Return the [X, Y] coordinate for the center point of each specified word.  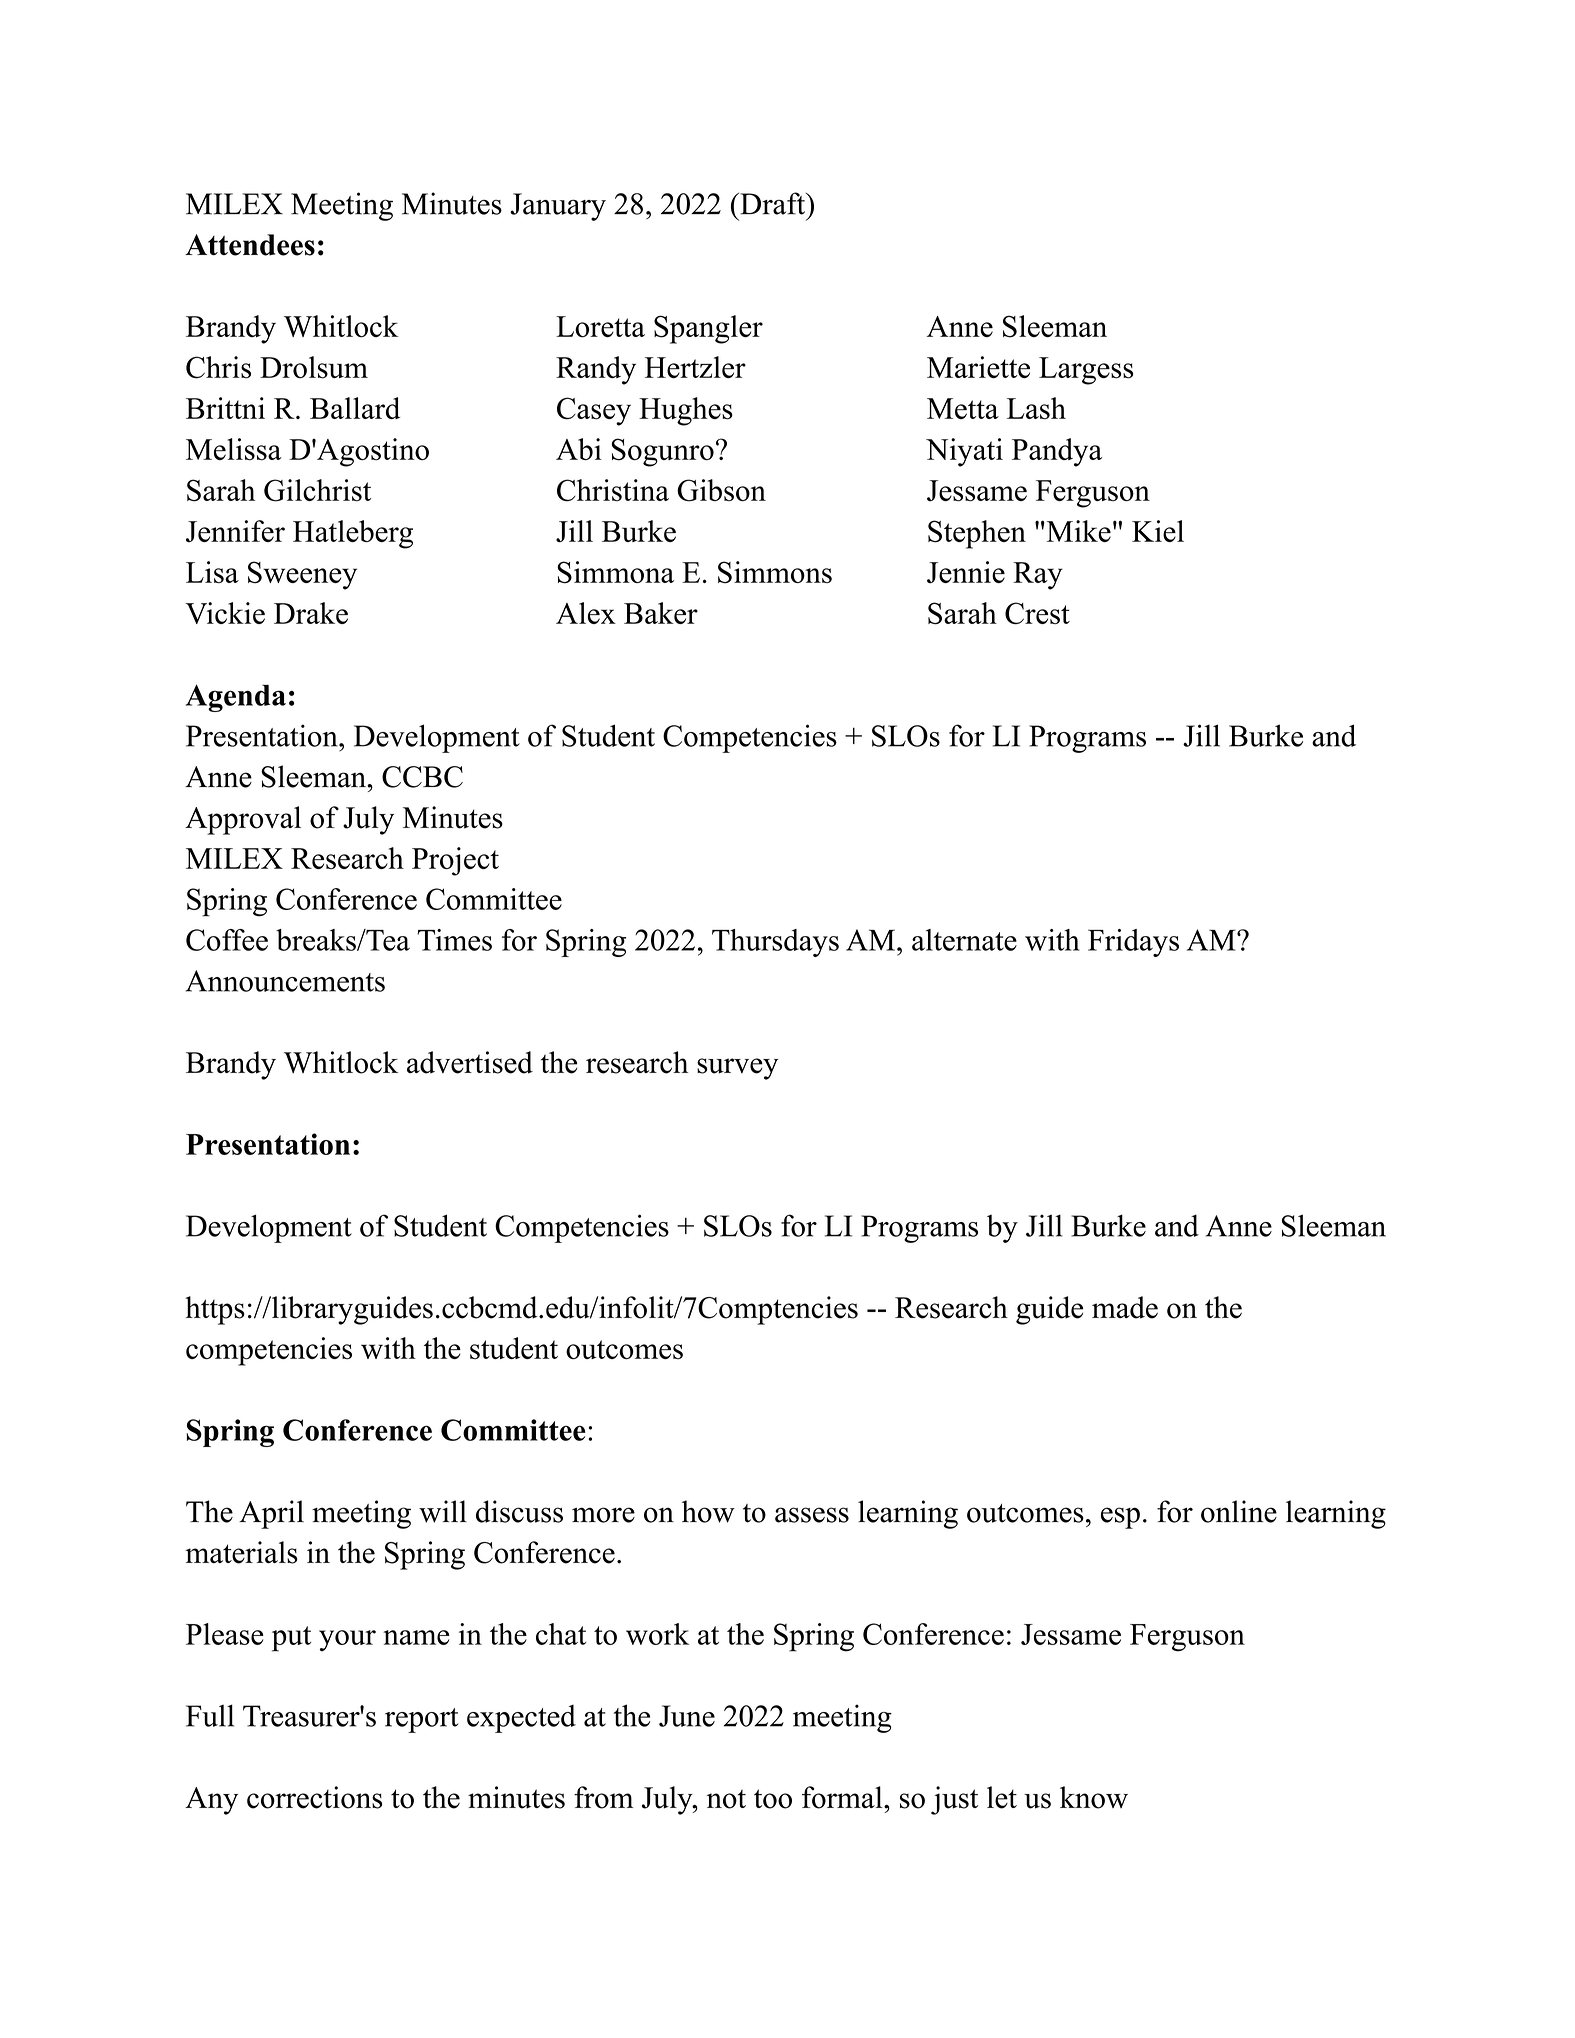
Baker [661, 613]
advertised [470, 1062]
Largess [1086, 371]
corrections [314, 1797]
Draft [773, 203]
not [726, 1799]
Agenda [236, 698]
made [1125, 1307]
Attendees [250, 245]
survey [737, 1069]
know [1094, 1797]
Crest [1037, 613]
